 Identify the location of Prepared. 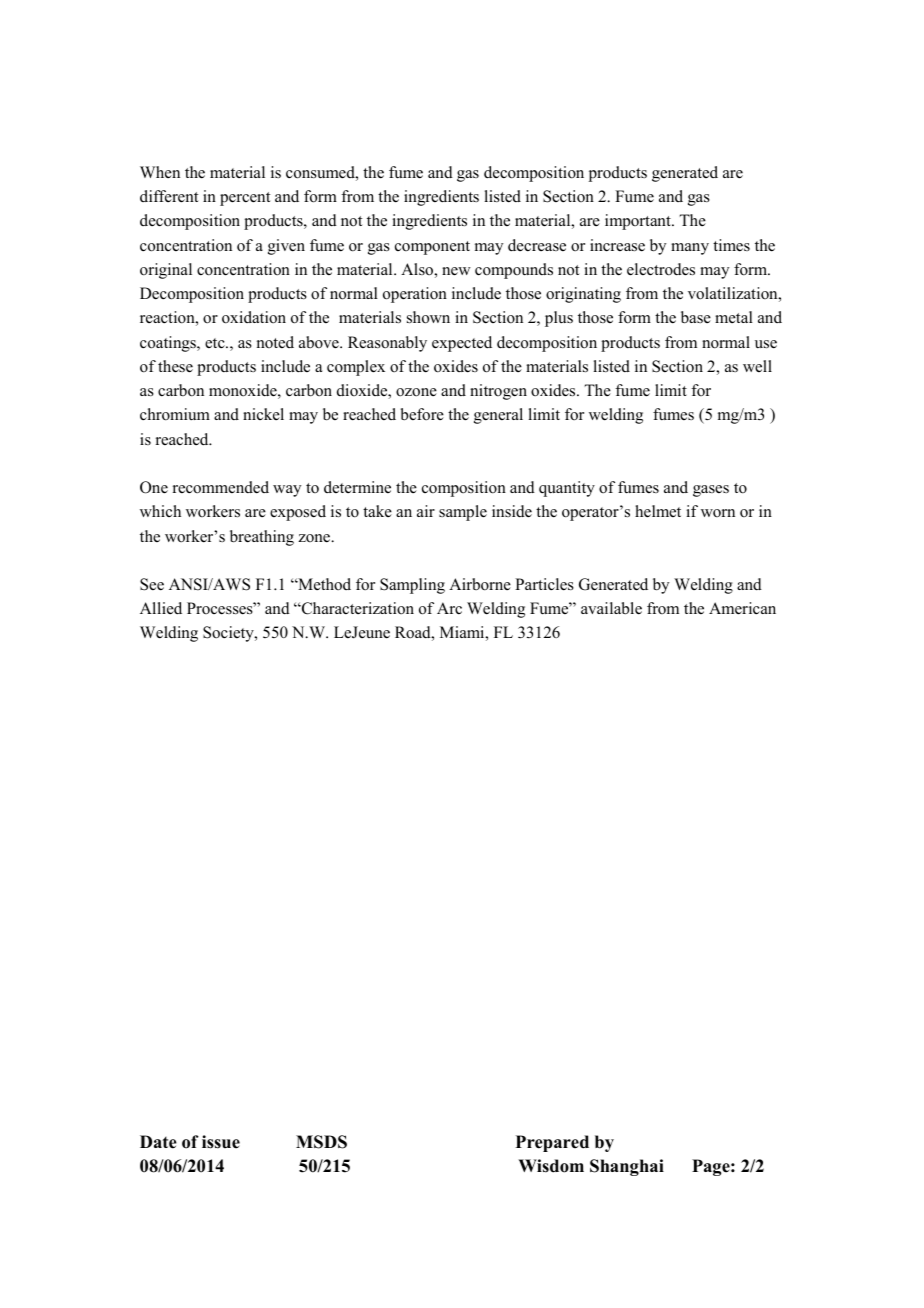
(552, 1143).
